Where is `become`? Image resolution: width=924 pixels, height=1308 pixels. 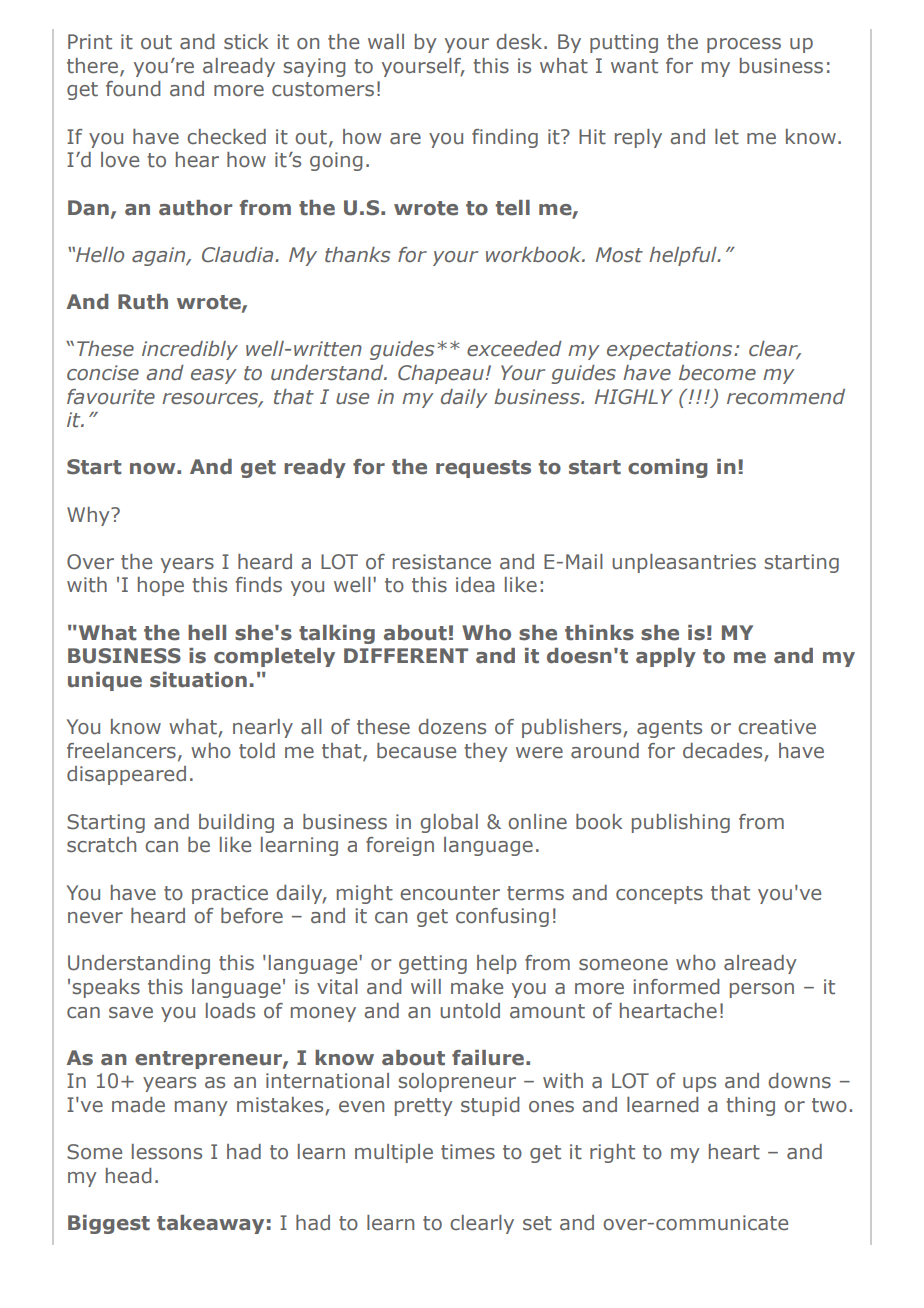
become is located at coordinates (717, 373).
